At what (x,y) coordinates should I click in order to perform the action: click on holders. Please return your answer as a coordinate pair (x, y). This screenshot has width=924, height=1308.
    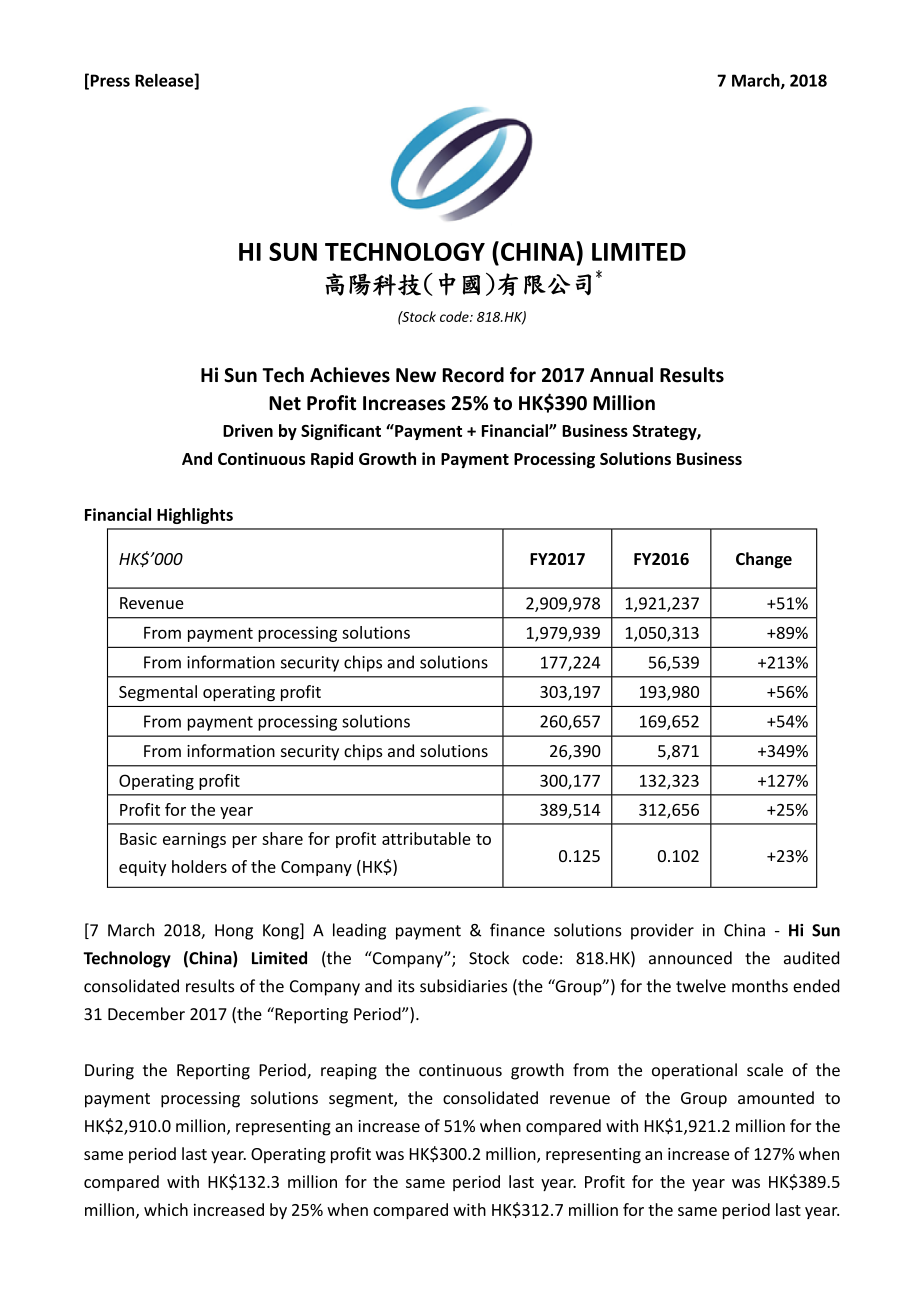
    Looking at the image, I should click on (199, 866).
